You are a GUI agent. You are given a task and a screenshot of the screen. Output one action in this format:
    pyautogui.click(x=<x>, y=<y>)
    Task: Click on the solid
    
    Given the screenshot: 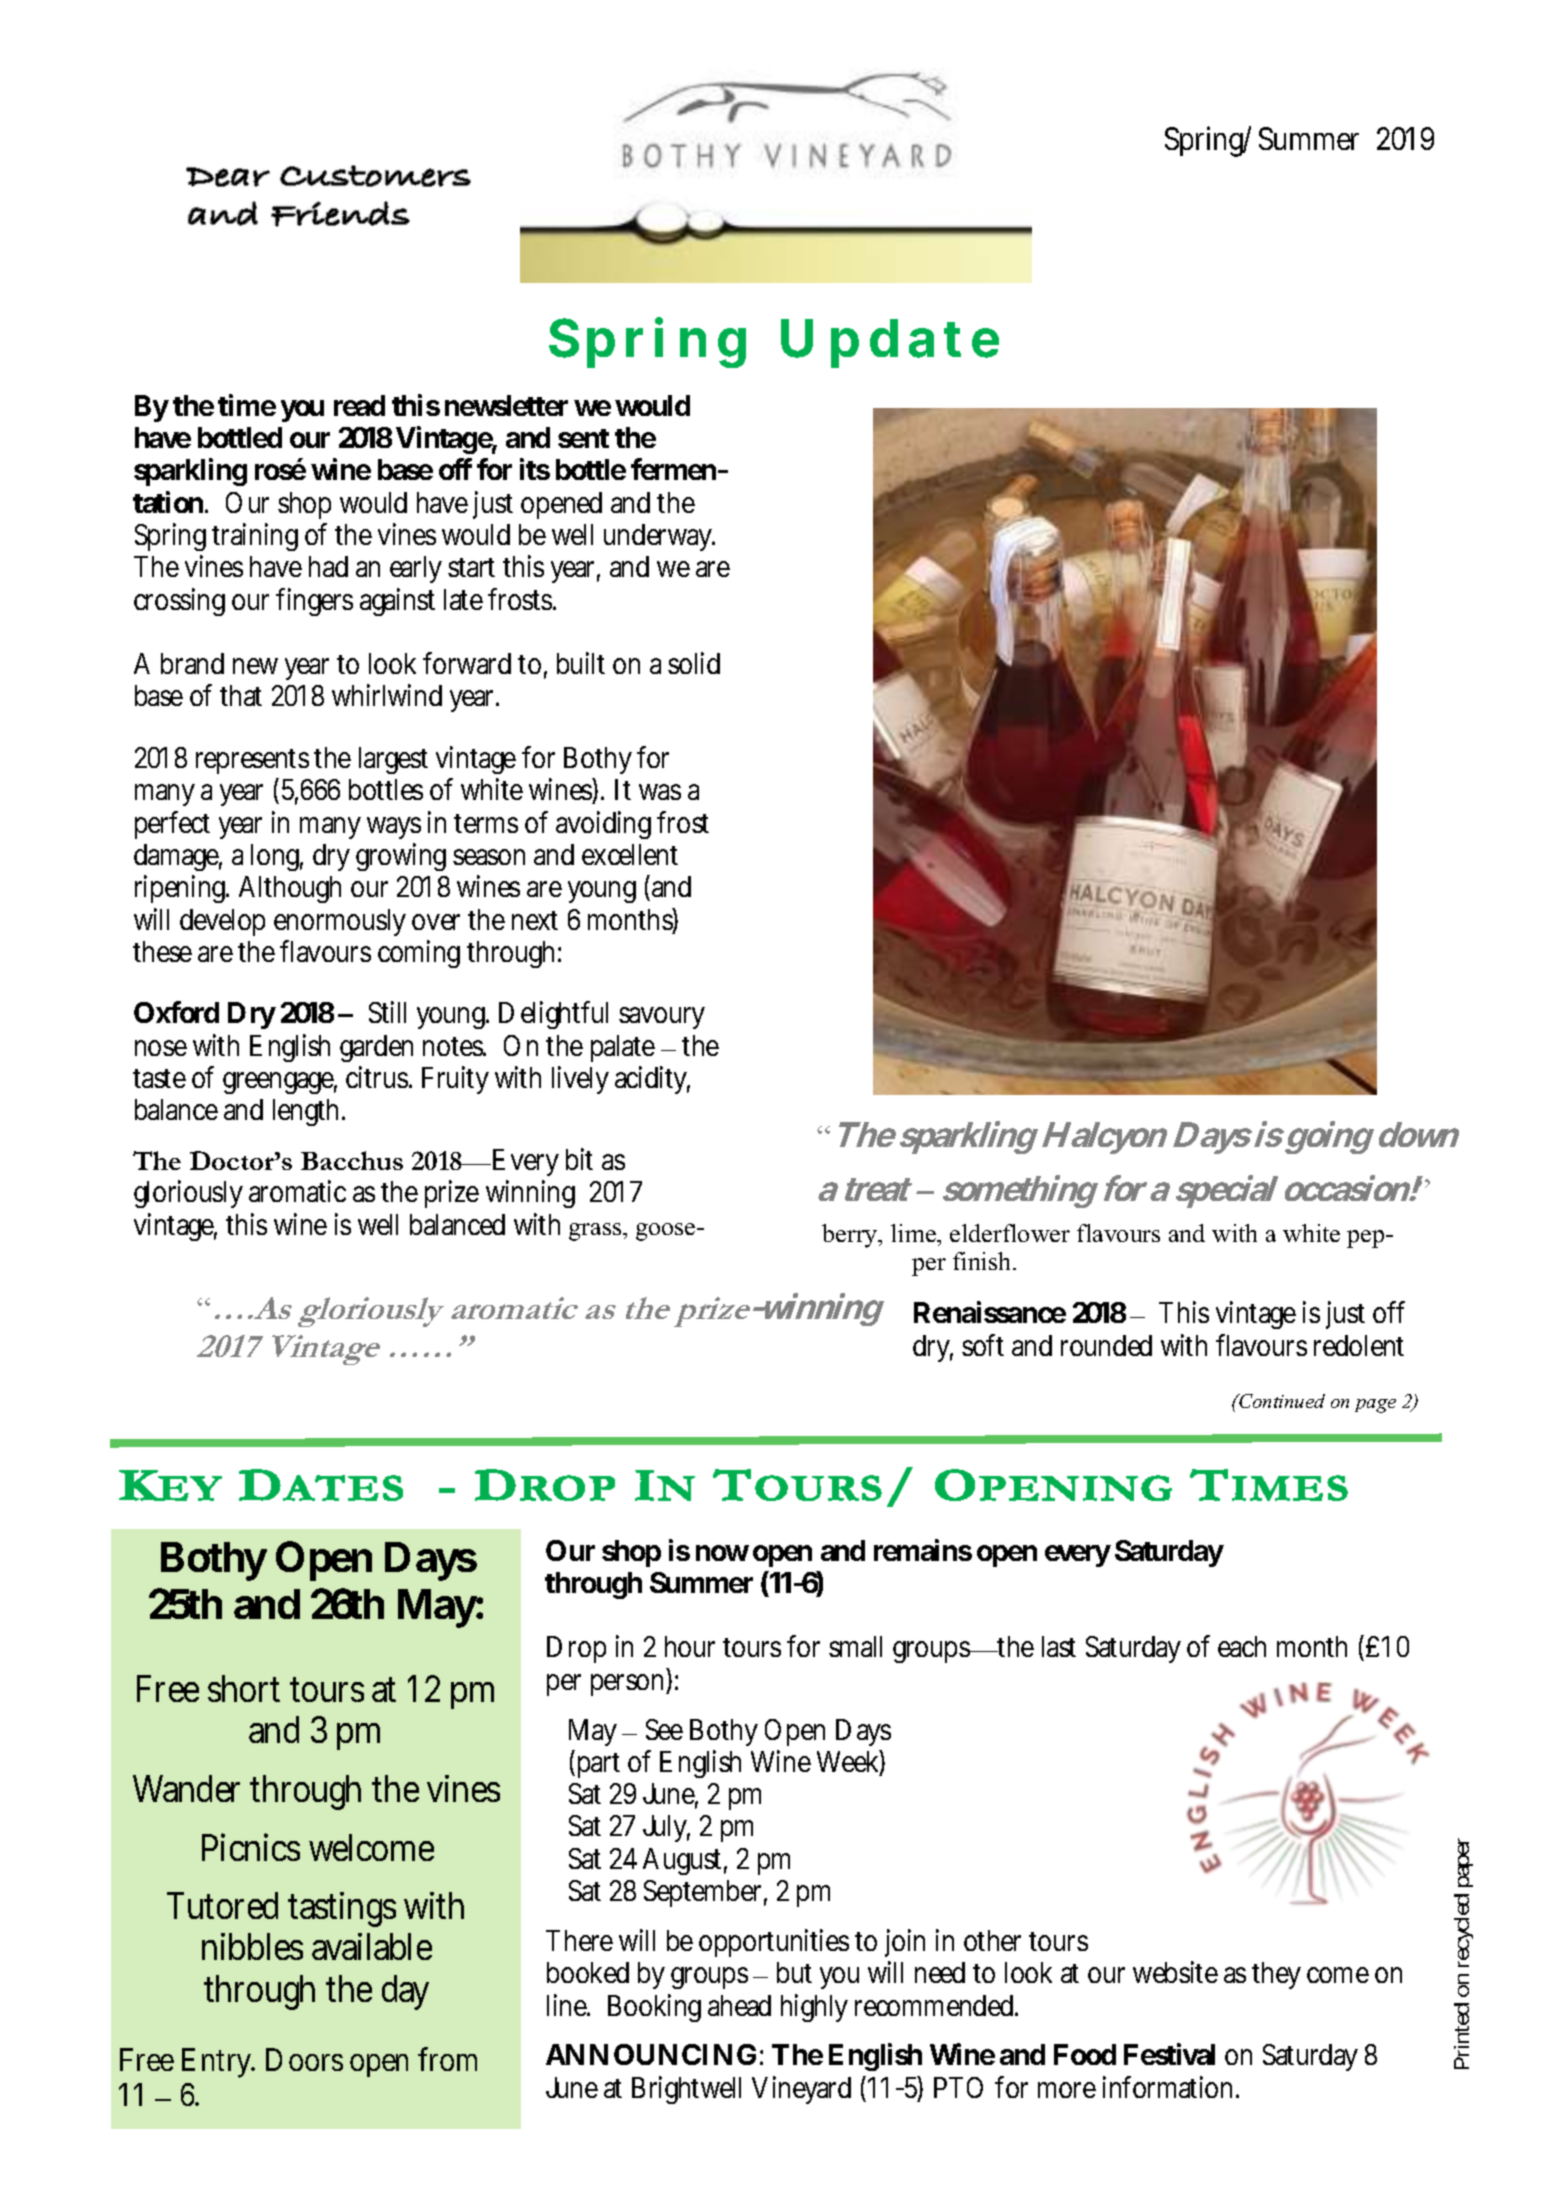 What is the action you would take?
    pyautogui.click(x=694, y=663)
